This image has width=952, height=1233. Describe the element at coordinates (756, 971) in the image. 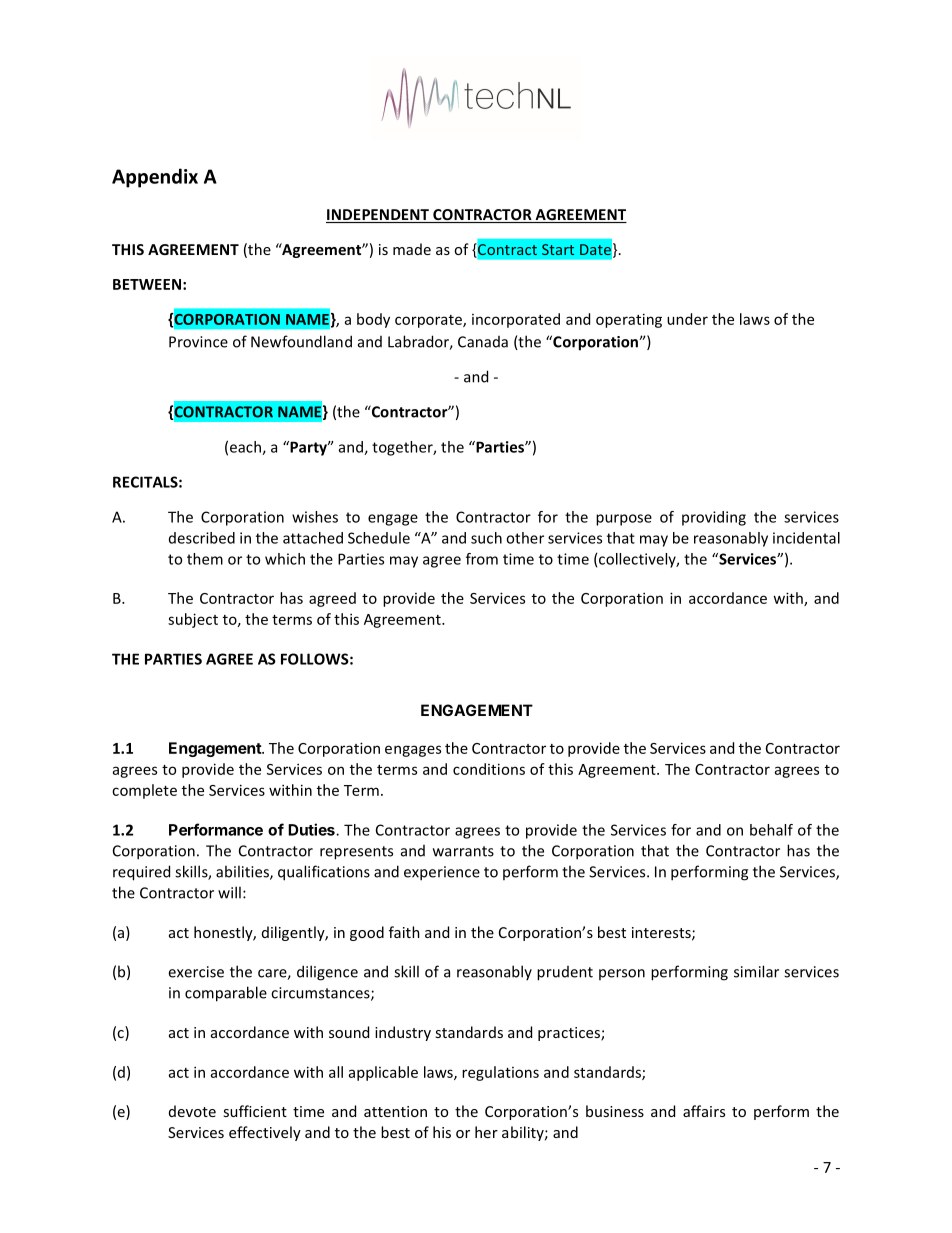

I see `similar` at that location.
